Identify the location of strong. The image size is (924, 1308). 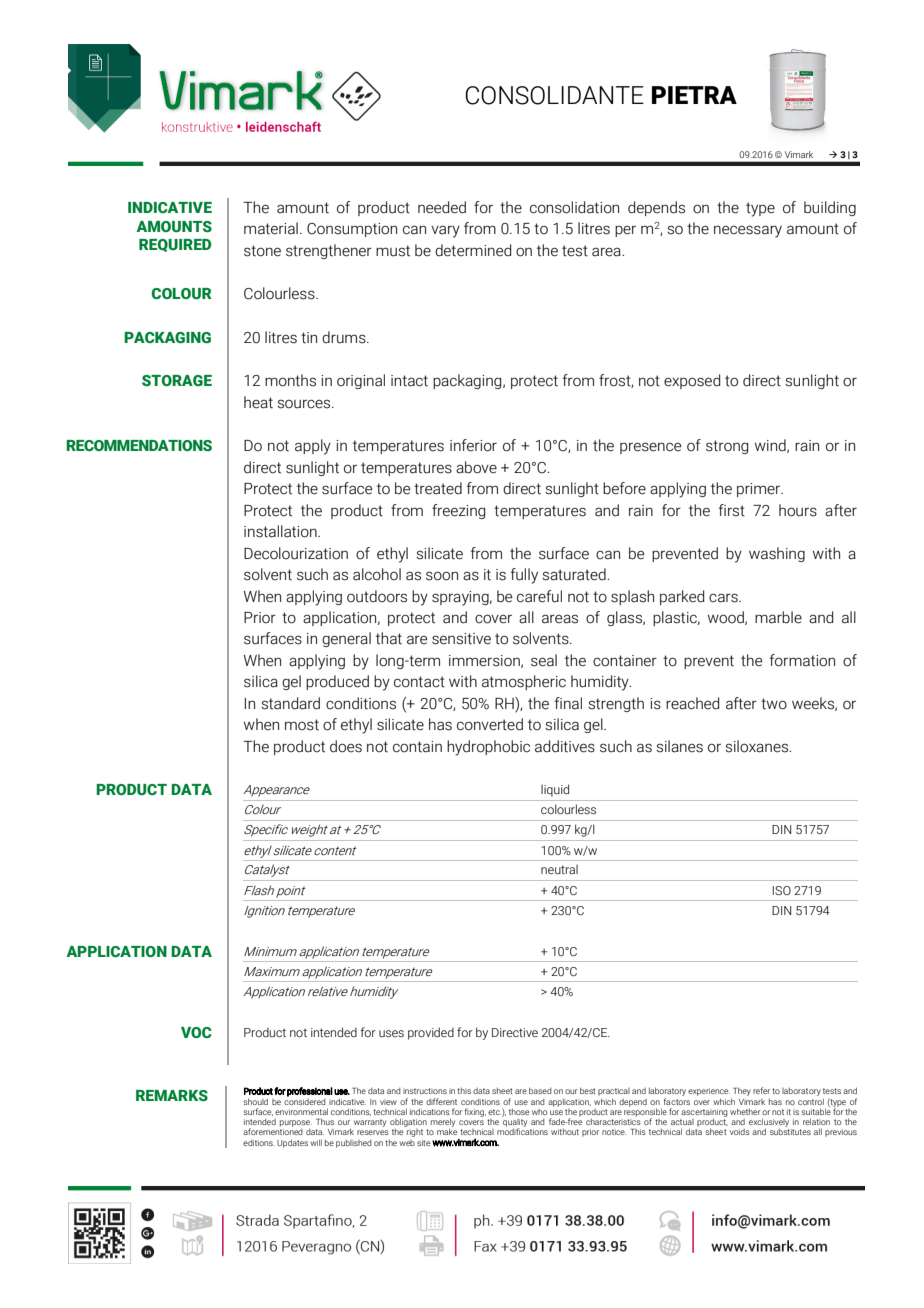
(727, 447).
